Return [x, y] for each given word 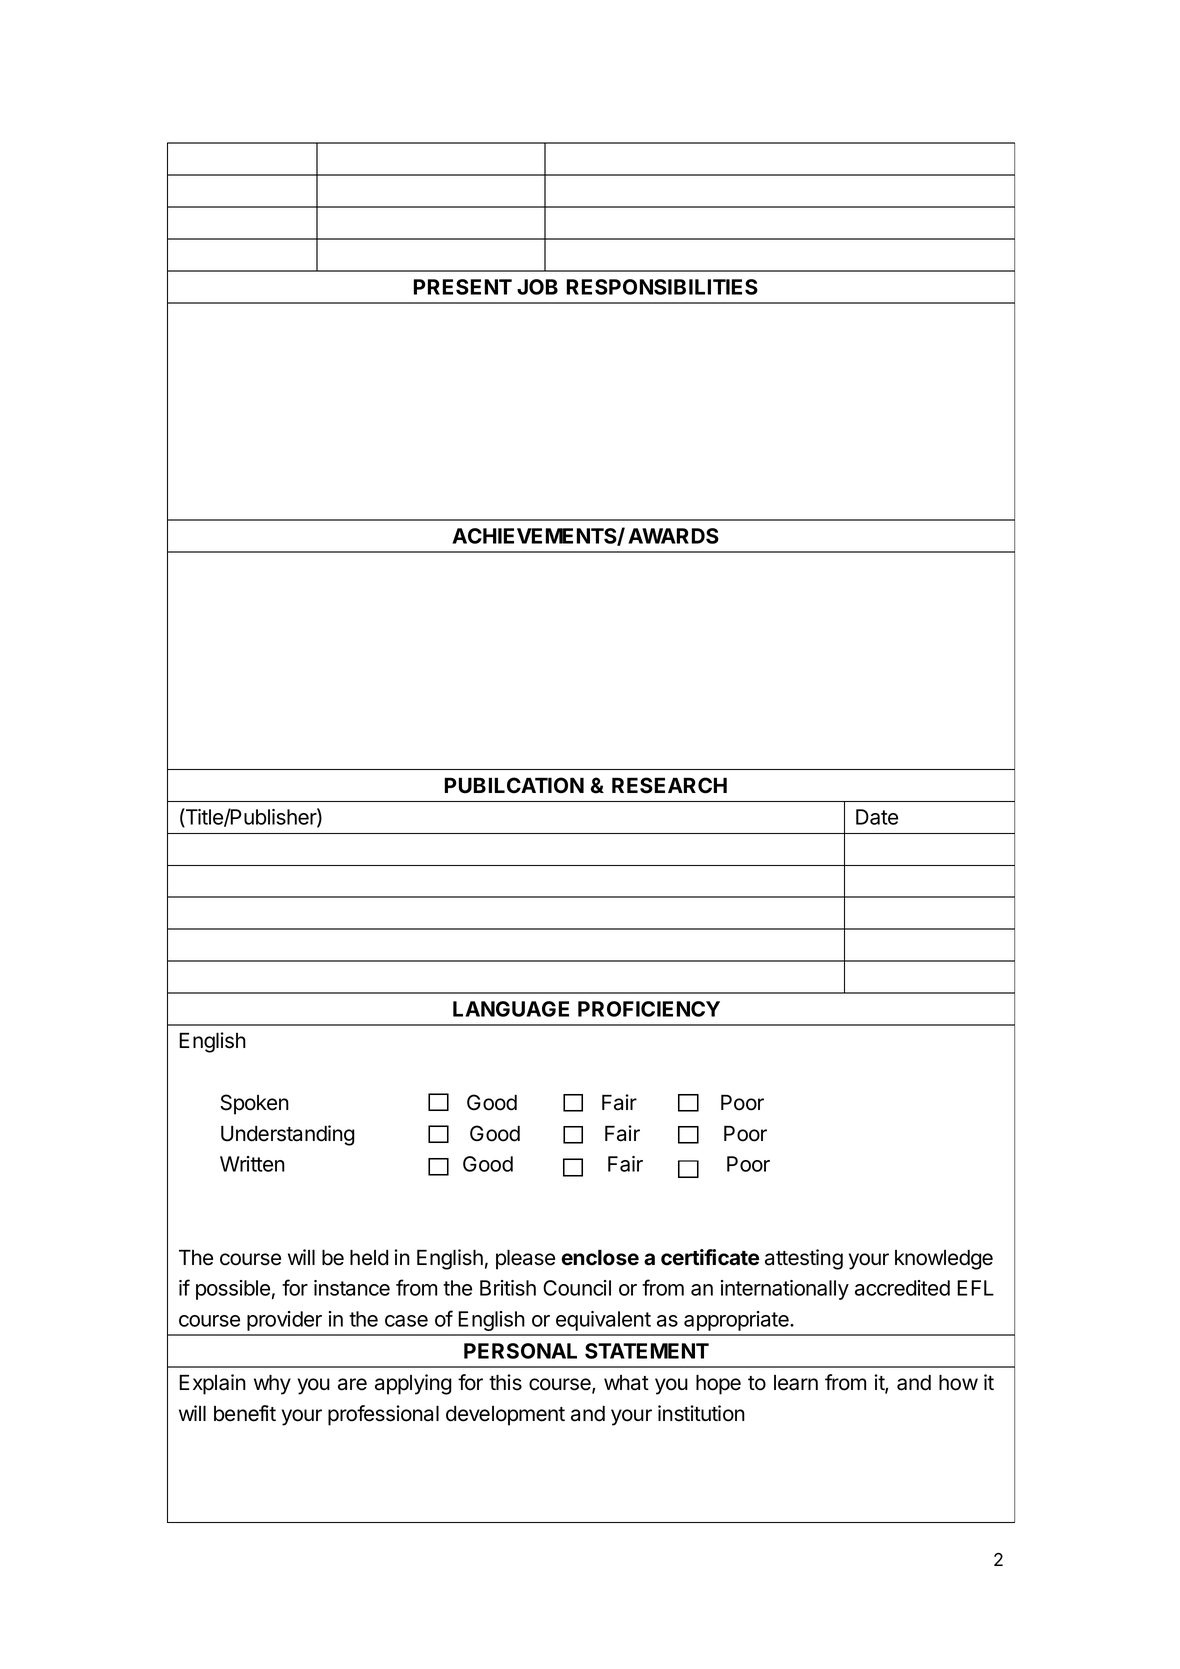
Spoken [254, 1104]
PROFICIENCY [649, 1009]
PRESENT [463, 287]
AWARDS [673, 536]
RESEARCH [669, 785]
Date [877, 817]
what [626, 1383]
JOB [537, 287]
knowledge [944, 1259]
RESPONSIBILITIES [662, 287]
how [958, 1382]
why [272, 1384]
